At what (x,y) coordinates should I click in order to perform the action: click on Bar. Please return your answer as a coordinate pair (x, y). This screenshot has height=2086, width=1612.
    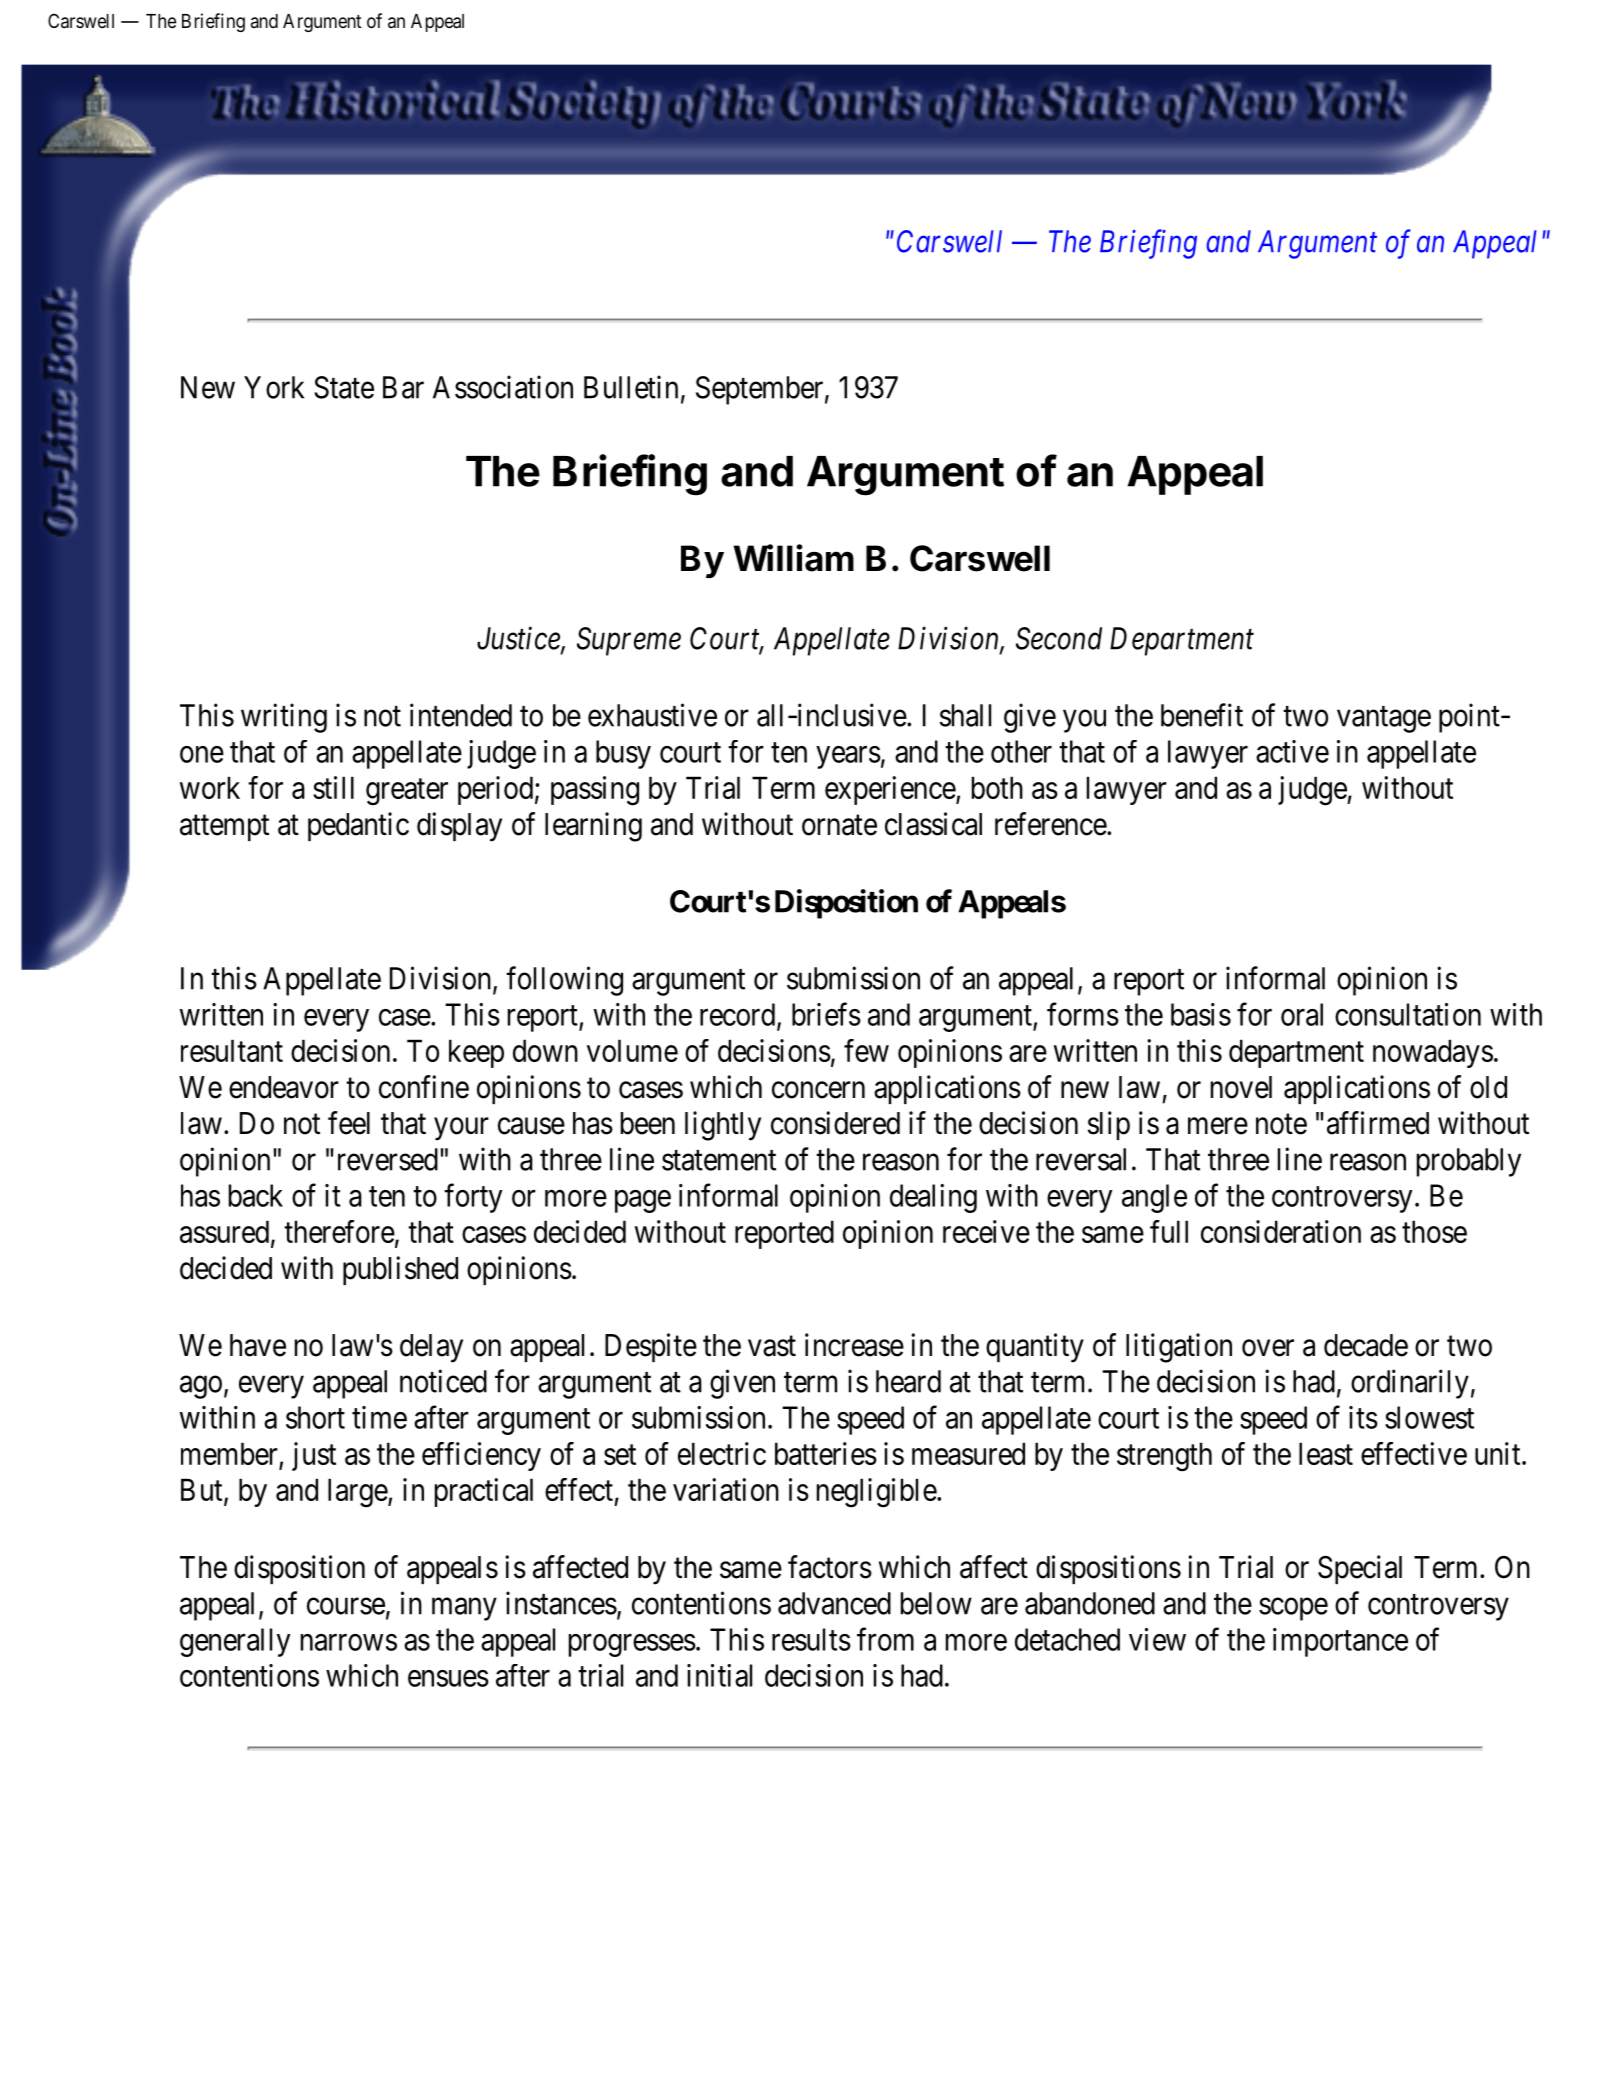
    Looking at the image, I should click on (403, 387).
